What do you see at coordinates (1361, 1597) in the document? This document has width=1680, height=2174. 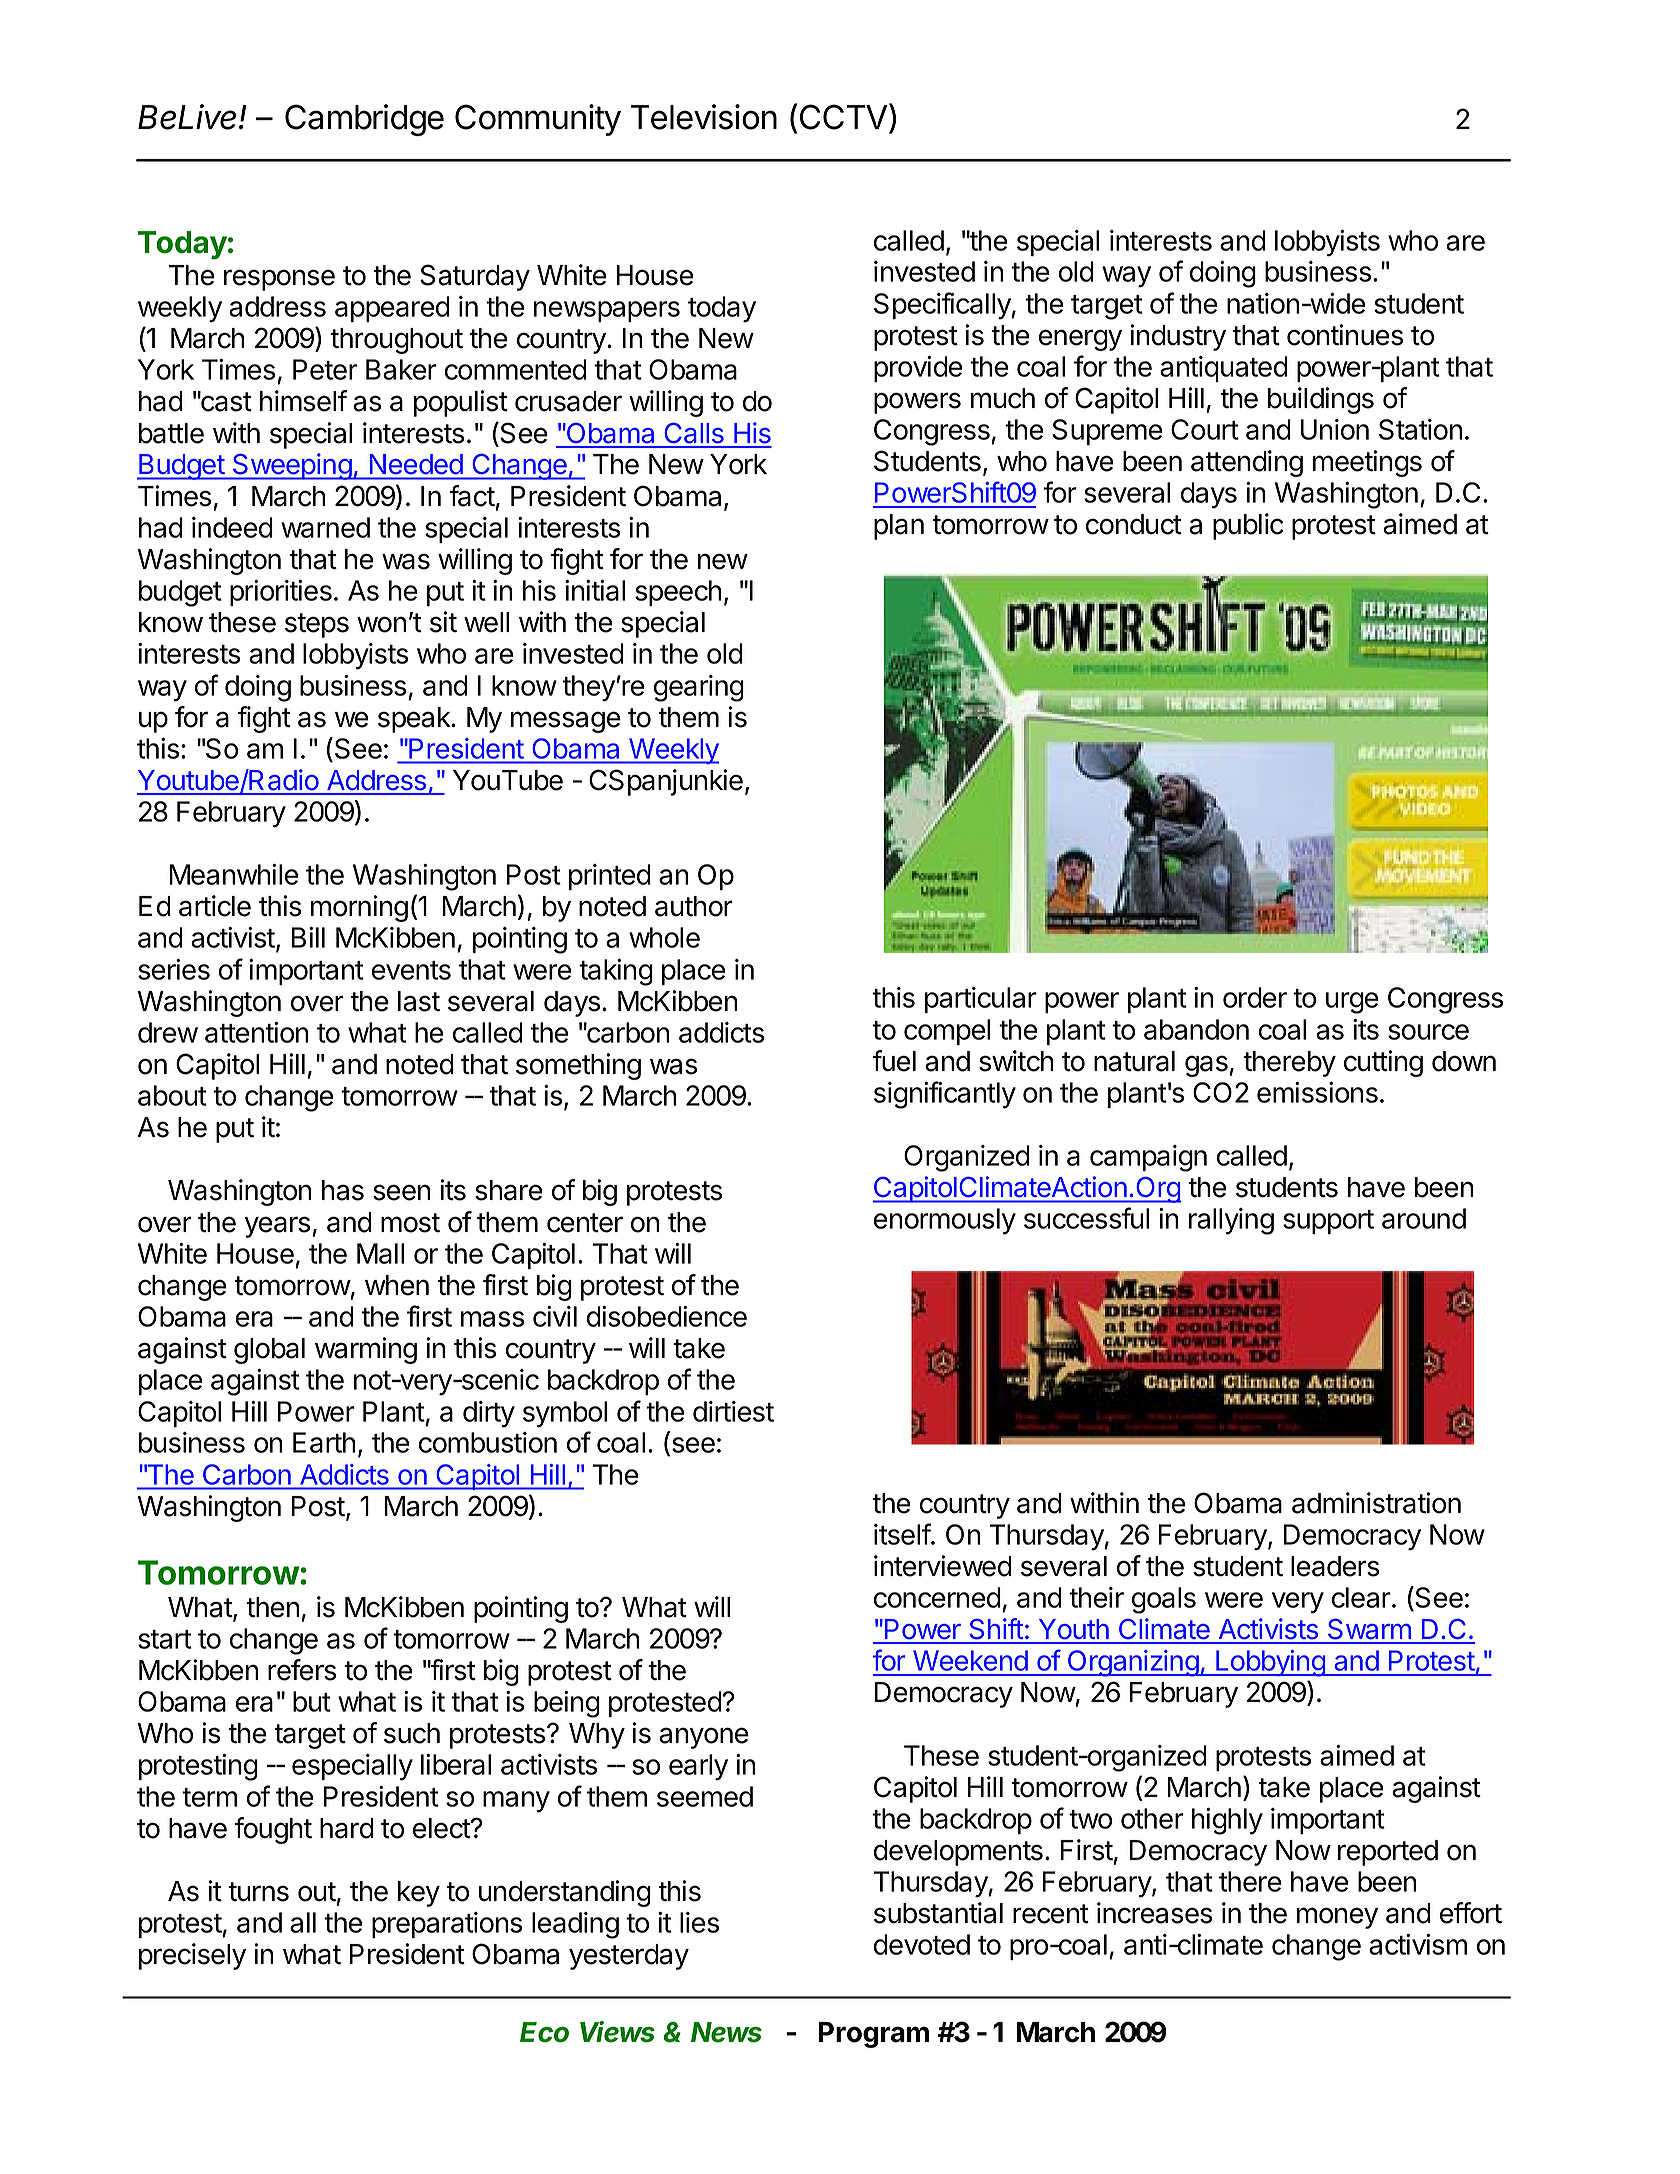 I see `clear` at bounding box center [1361, 1597].
